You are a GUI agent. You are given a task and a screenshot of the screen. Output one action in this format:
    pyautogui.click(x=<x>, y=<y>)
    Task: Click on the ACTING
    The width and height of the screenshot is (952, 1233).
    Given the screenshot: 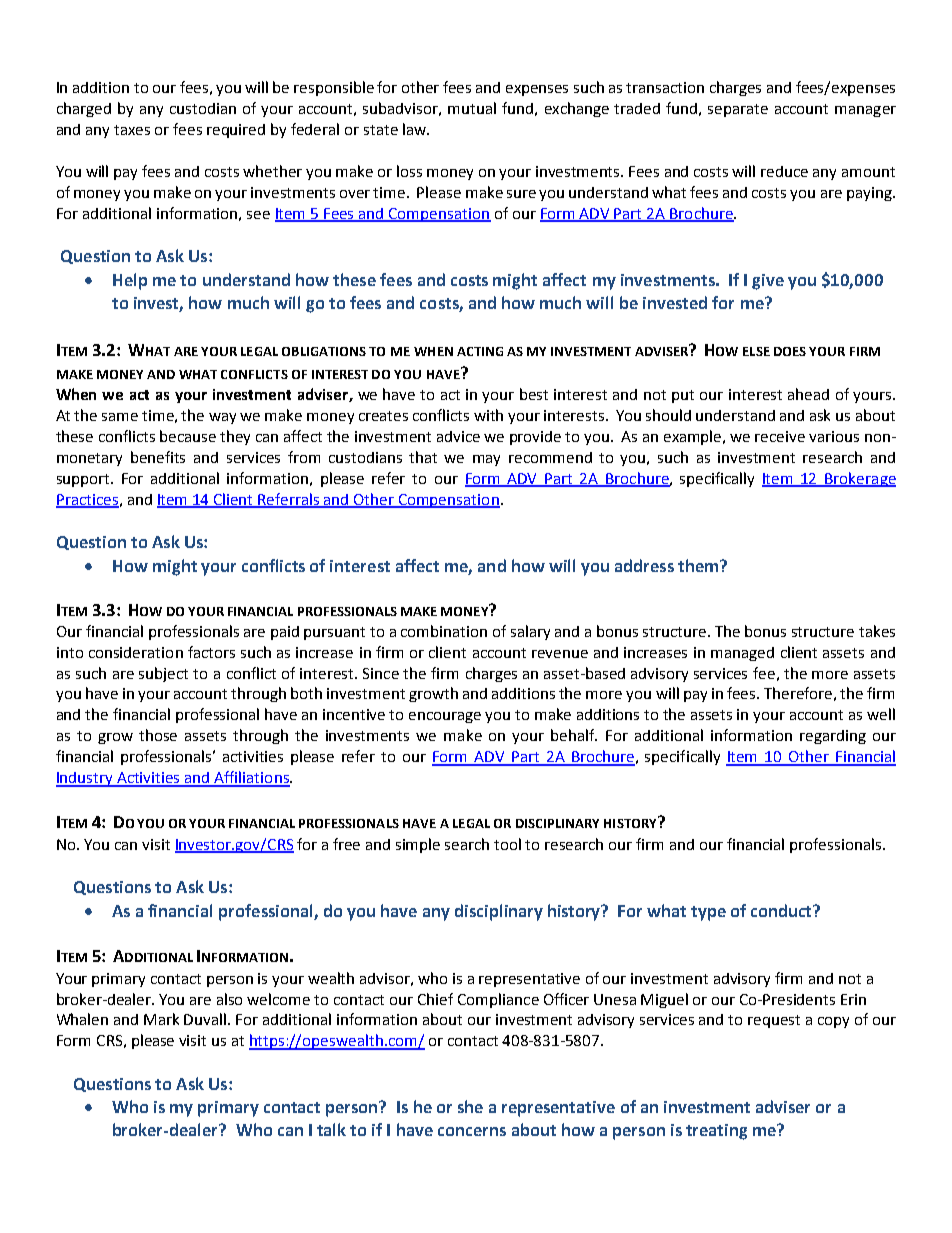 What is the action you would take?
    pyautogui.click(x=480, y=351)
